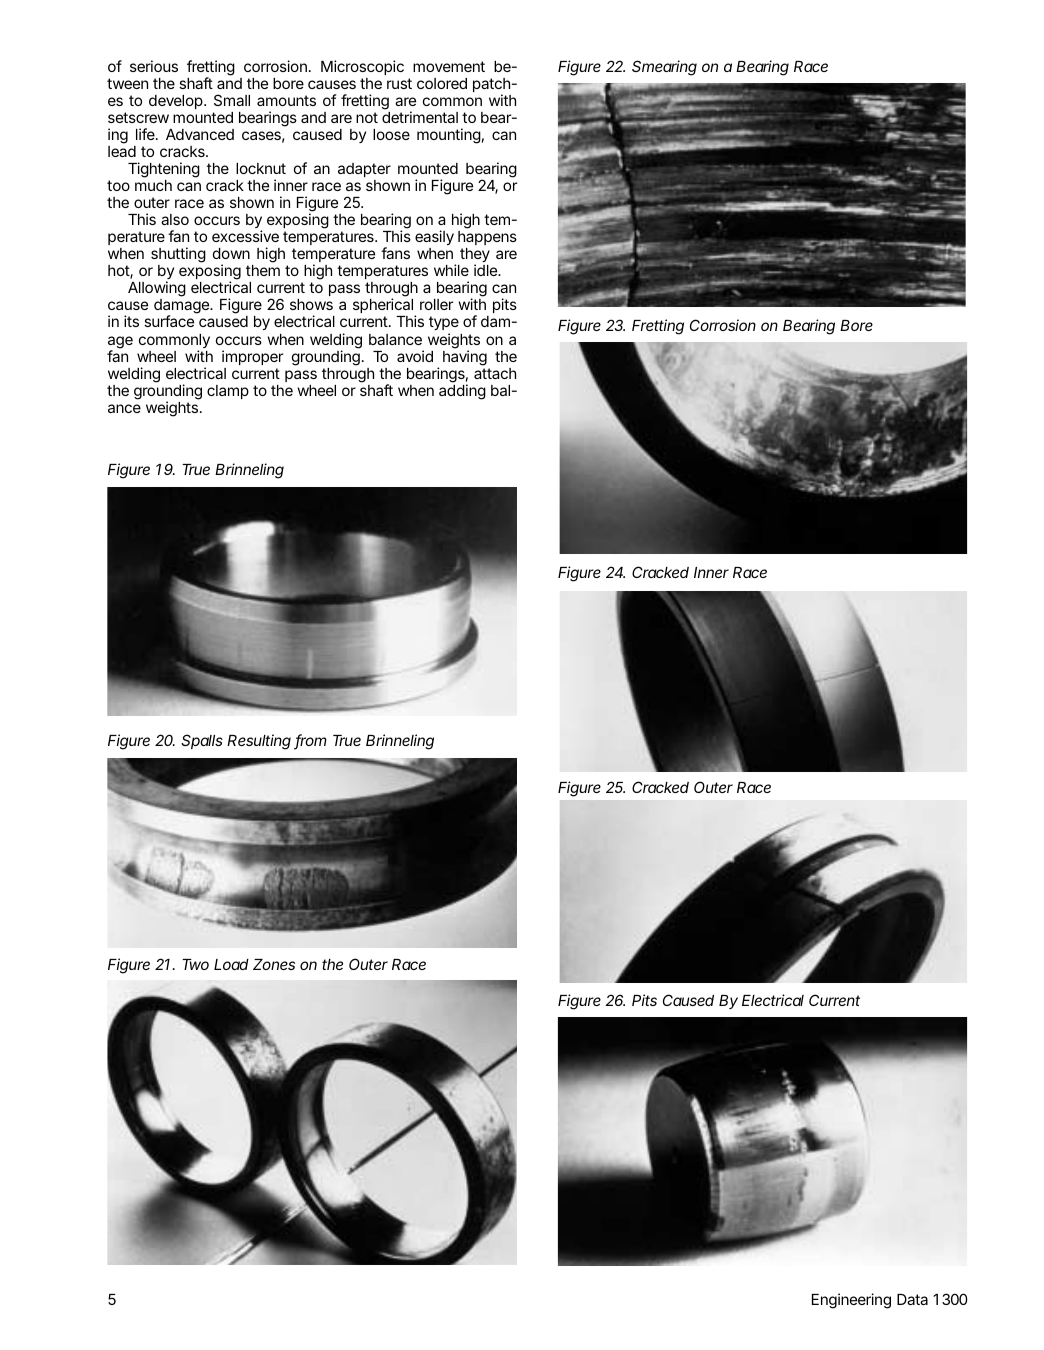 Image resolution: width=1044 pixels, height=1350 pixels. What do you see at coordinates (364, 170) in the page?
I see `adapter` at bounding box center [364, 170].
